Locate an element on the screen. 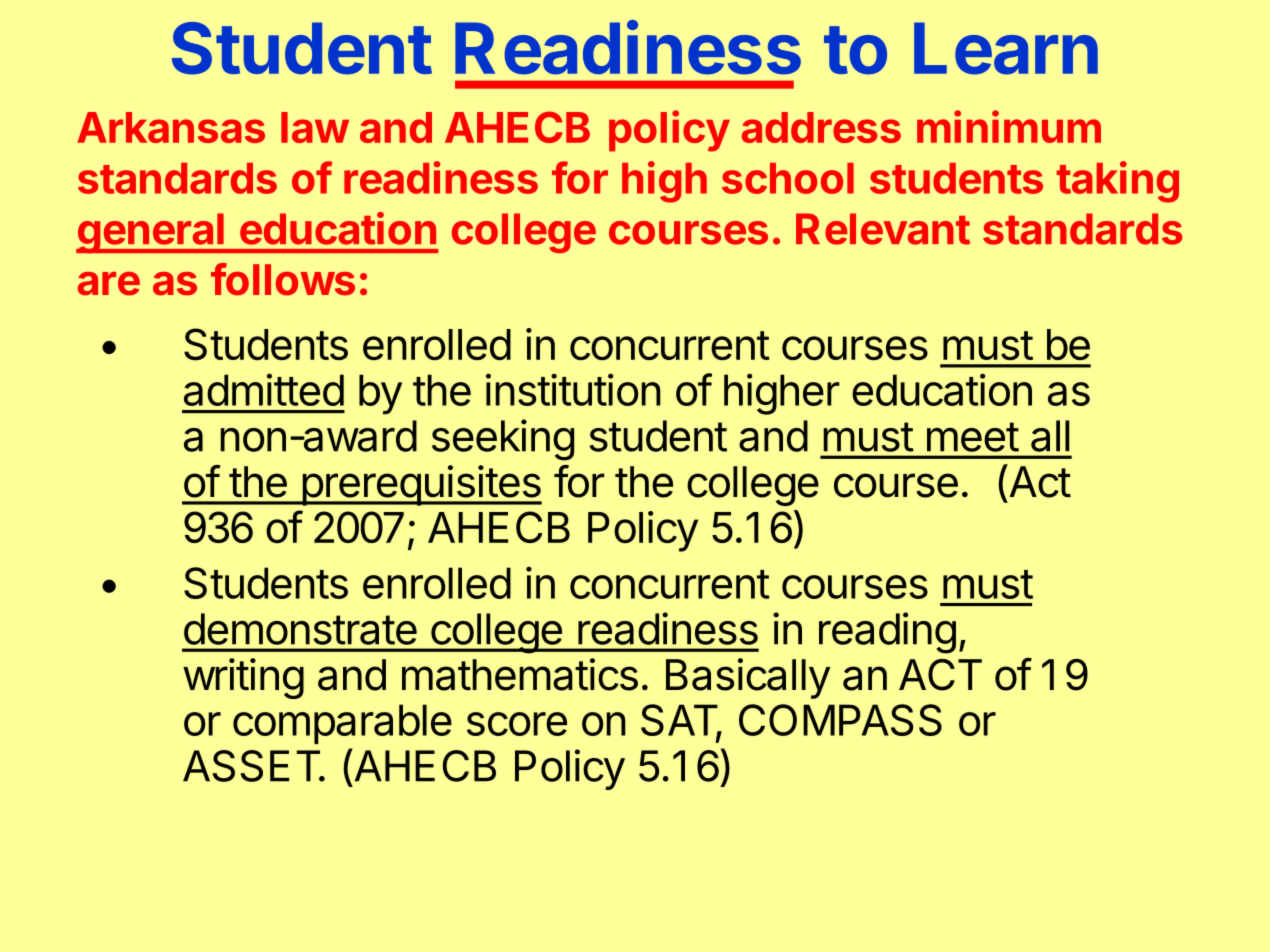 The width and height of the screenshot is (1270, 952). taking is located at coordinates (1118, 182).
